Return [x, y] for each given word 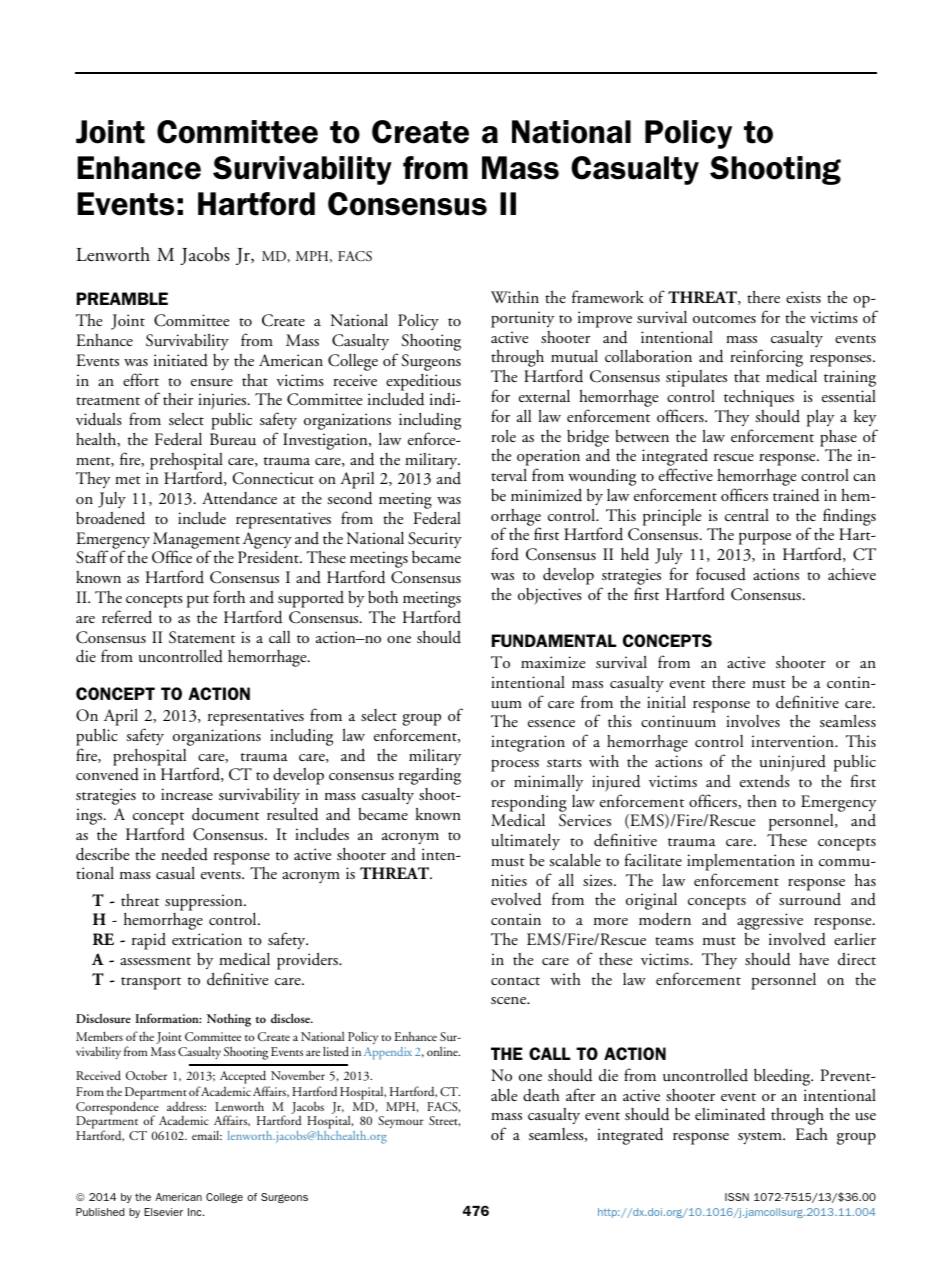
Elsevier [163, 1212]
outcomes [724, 319]
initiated [181, 360]
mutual [574, 356]
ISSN [737, 1197]
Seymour [400, 1122]
